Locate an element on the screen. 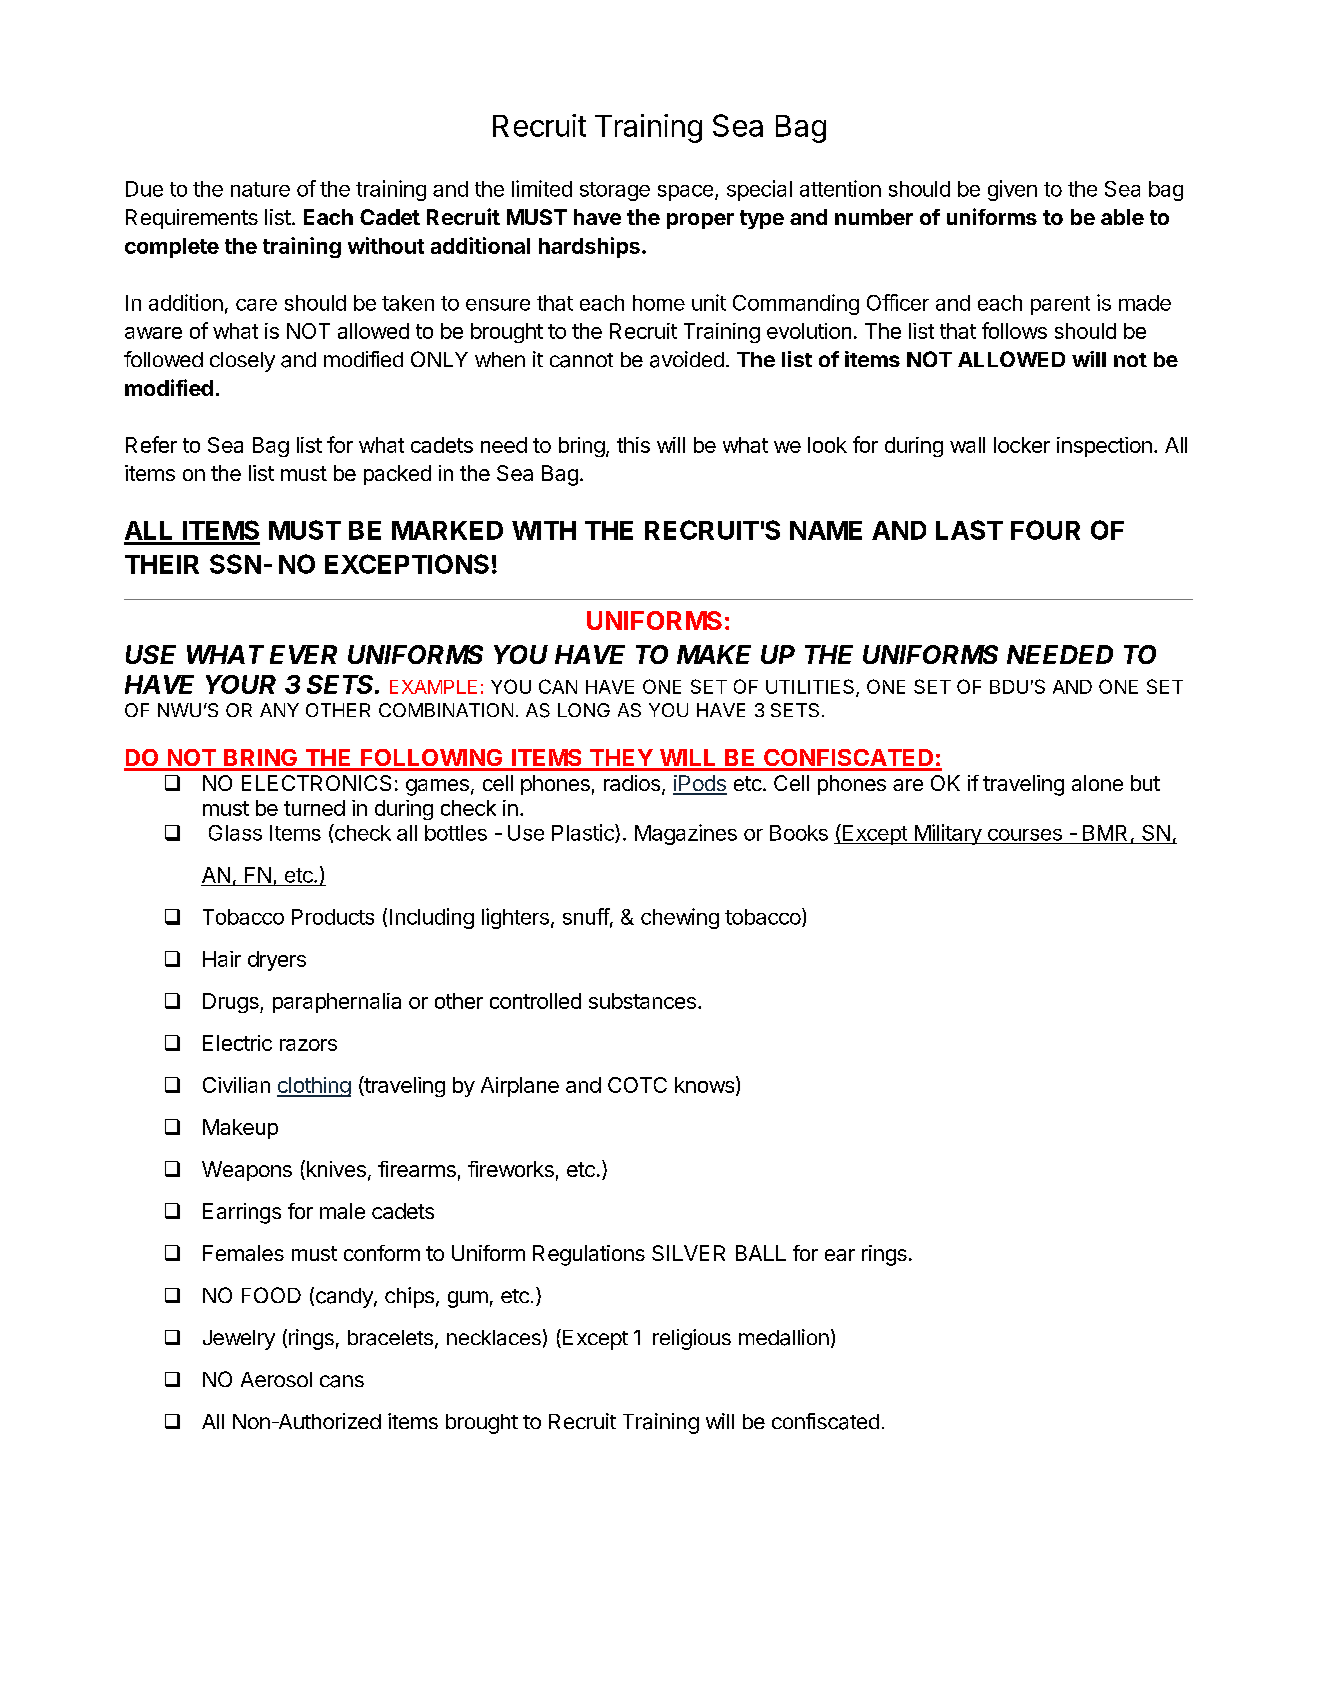 This screenshot has width=1317, height=1704. religious is located at coordinates (692, 1339).
